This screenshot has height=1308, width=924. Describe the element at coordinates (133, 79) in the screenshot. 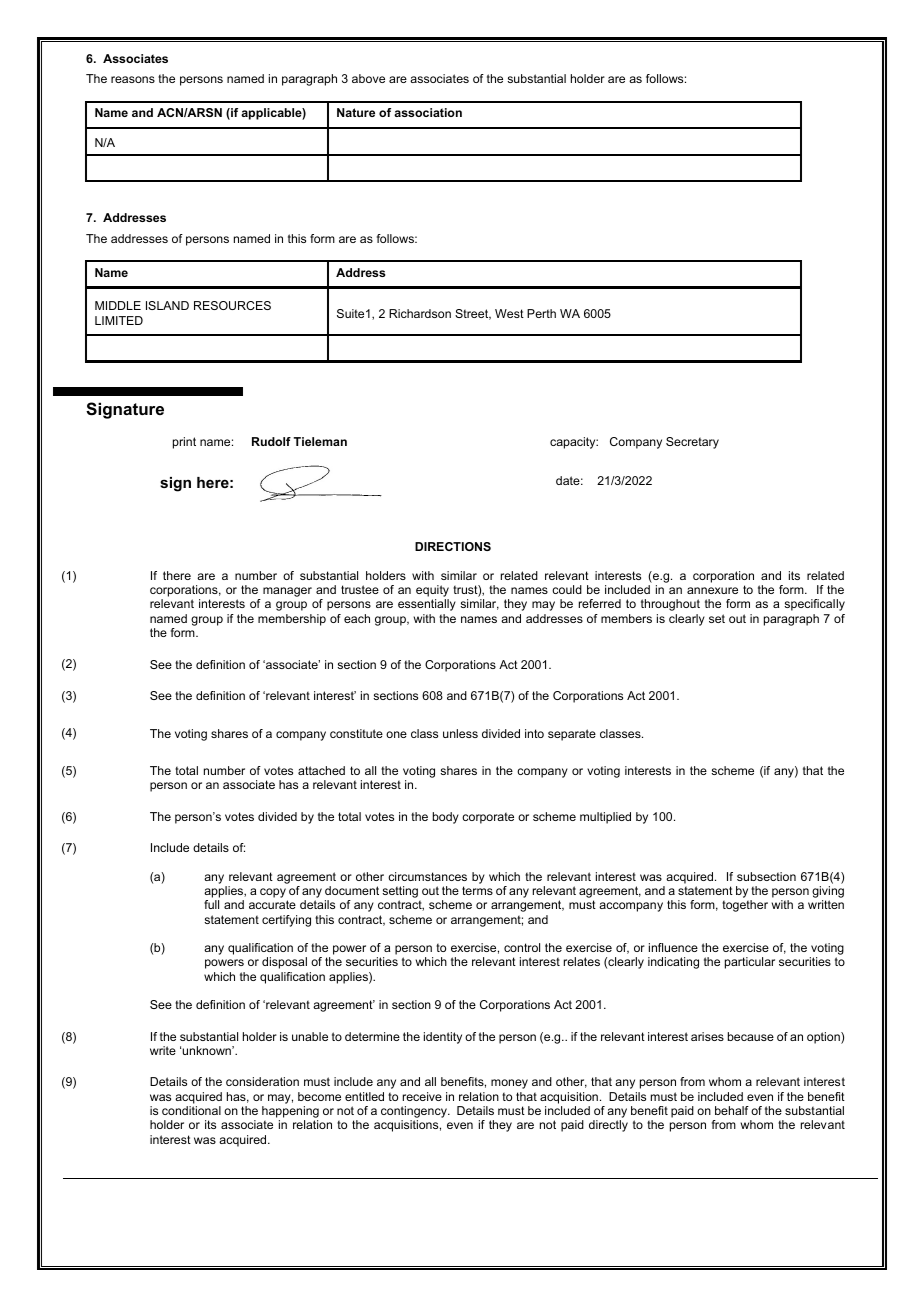

I see `reasons` at that location.
